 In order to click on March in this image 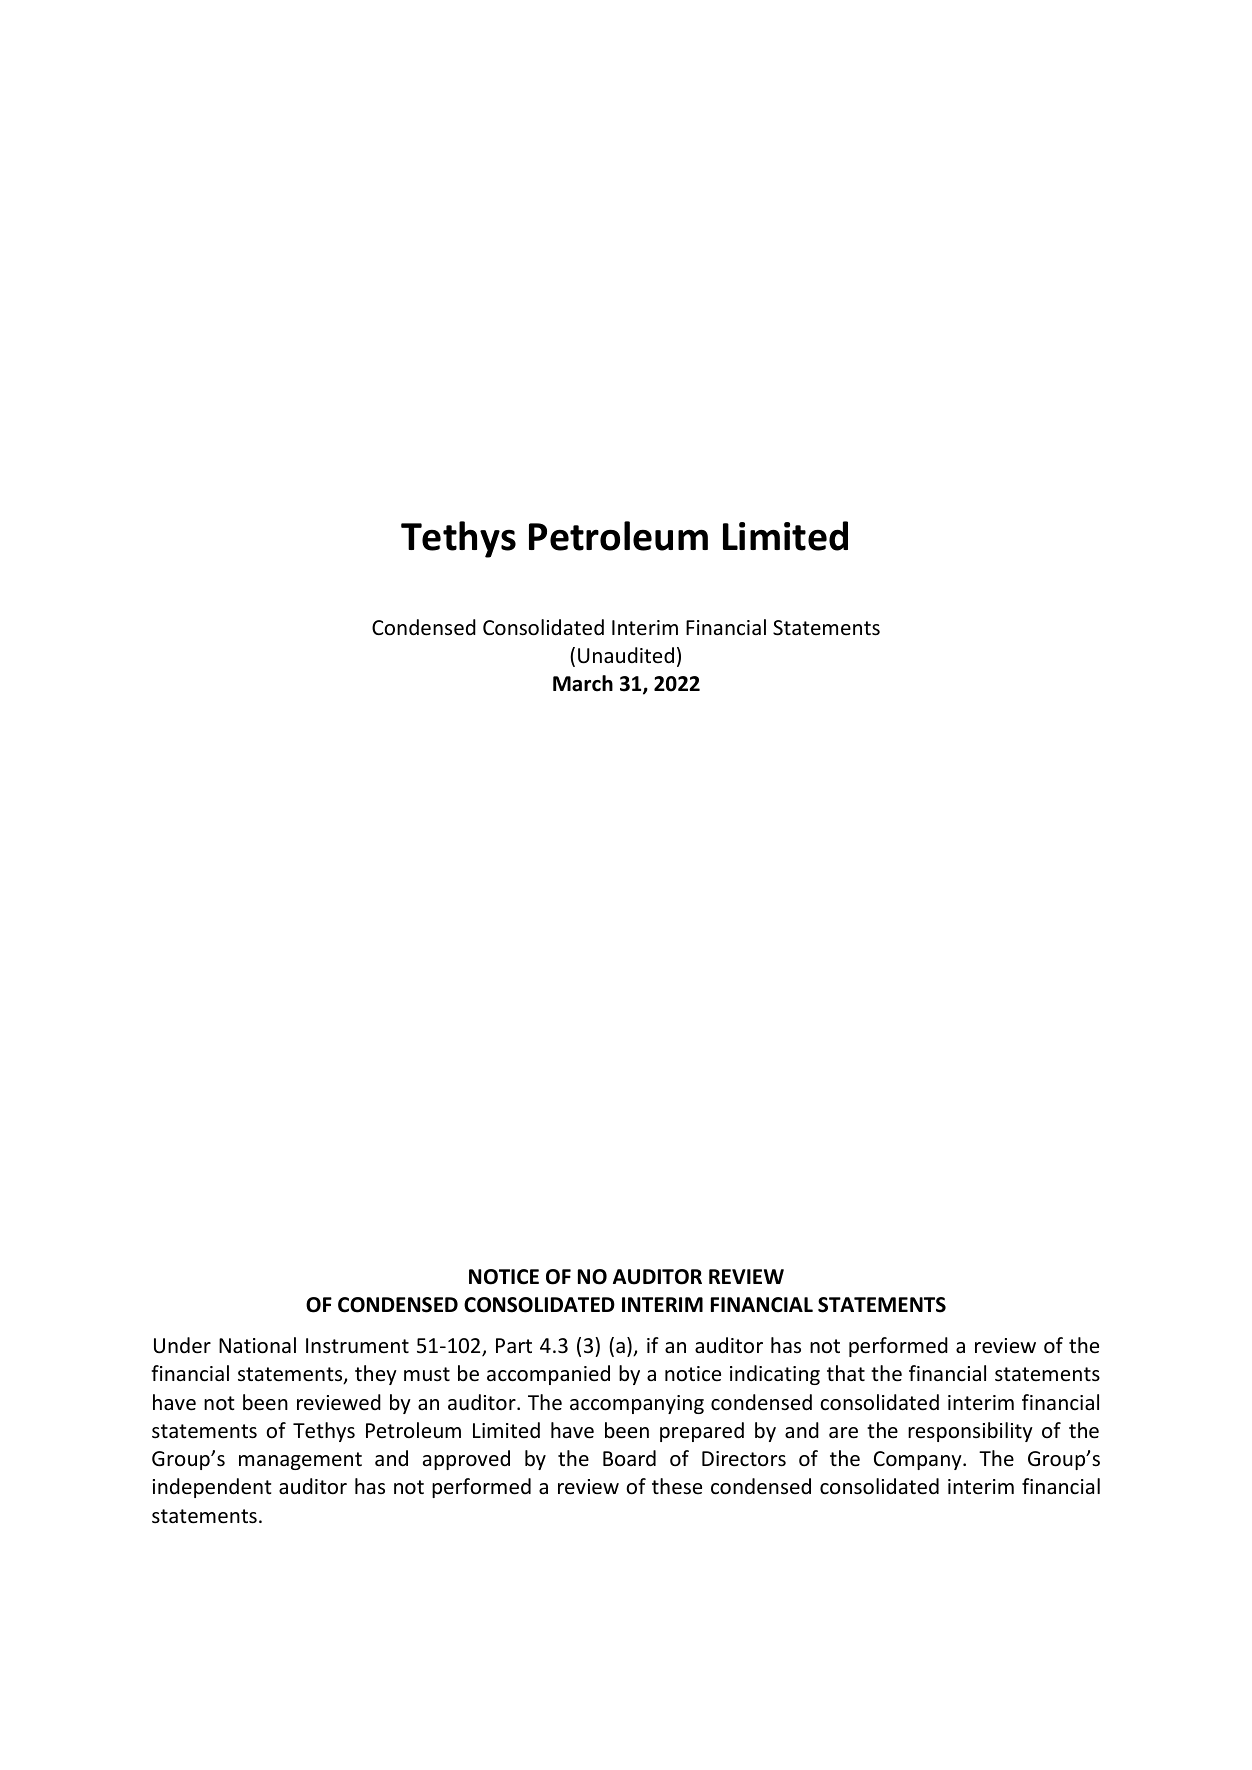, I will do `click(583, 683)`.
